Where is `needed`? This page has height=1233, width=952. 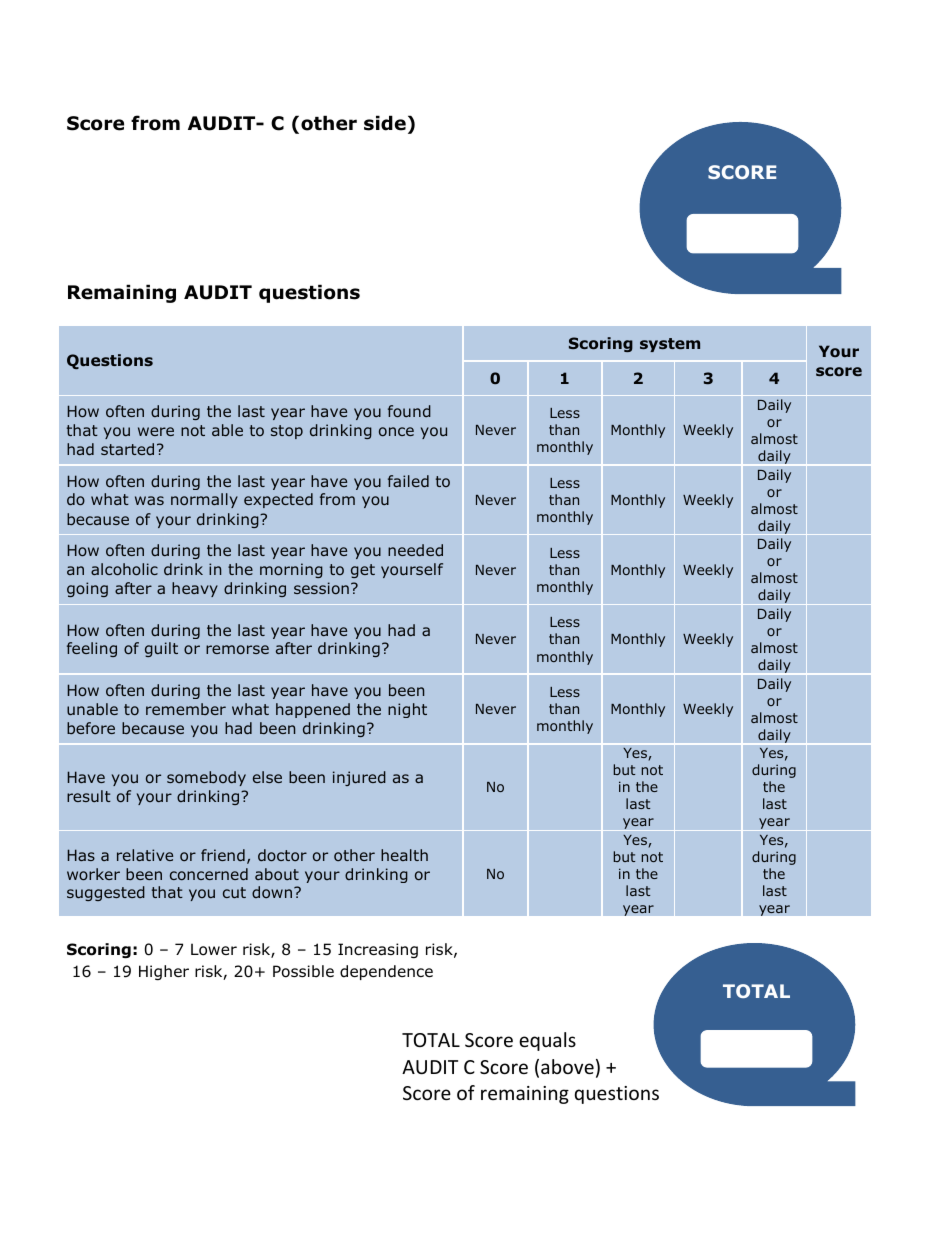
needed is located at coordinates (415, 550).
